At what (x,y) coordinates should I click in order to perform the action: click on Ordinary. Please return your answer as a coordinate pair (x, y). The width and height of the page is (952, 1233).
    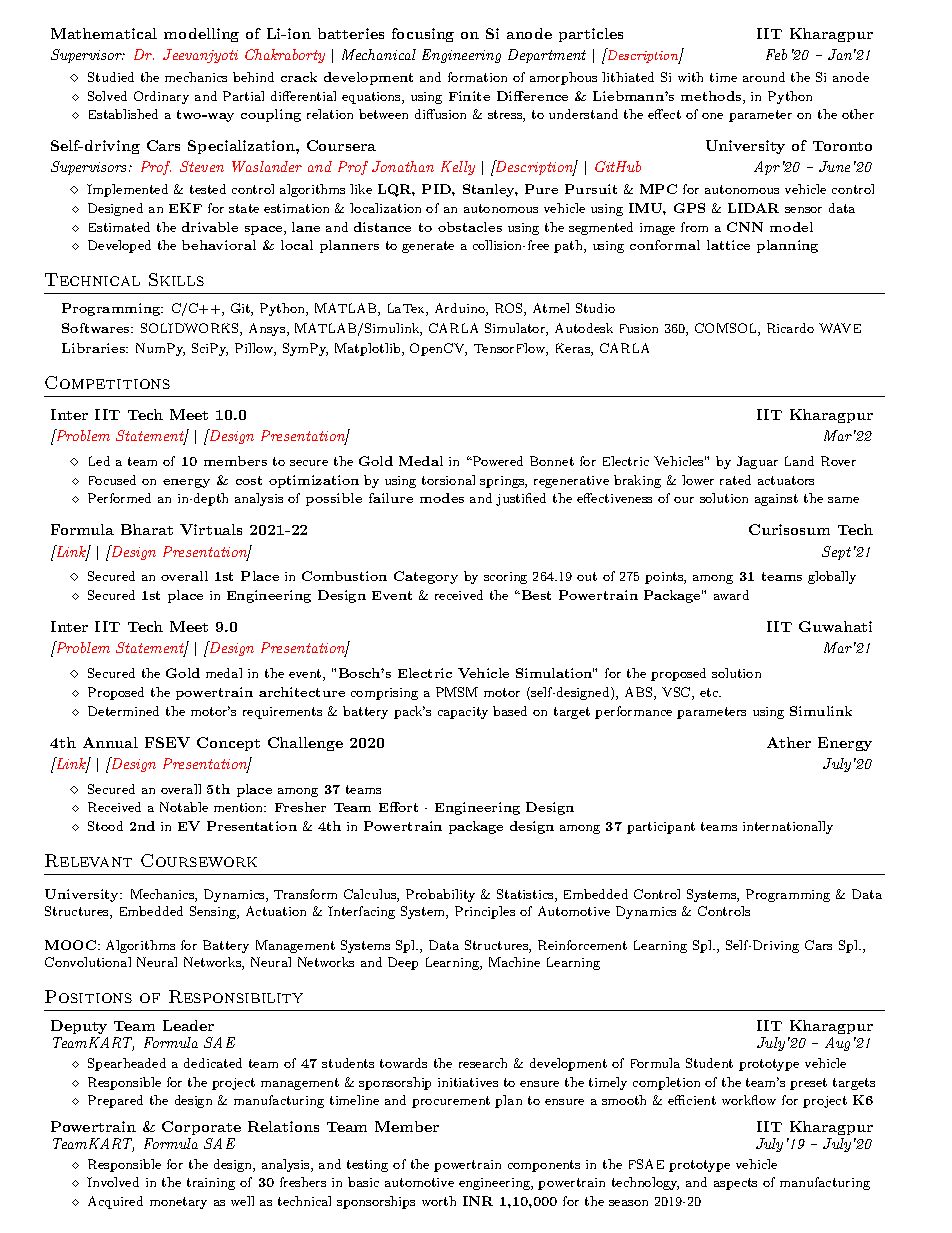
    Looking at the image, I should click on (161, 97).
